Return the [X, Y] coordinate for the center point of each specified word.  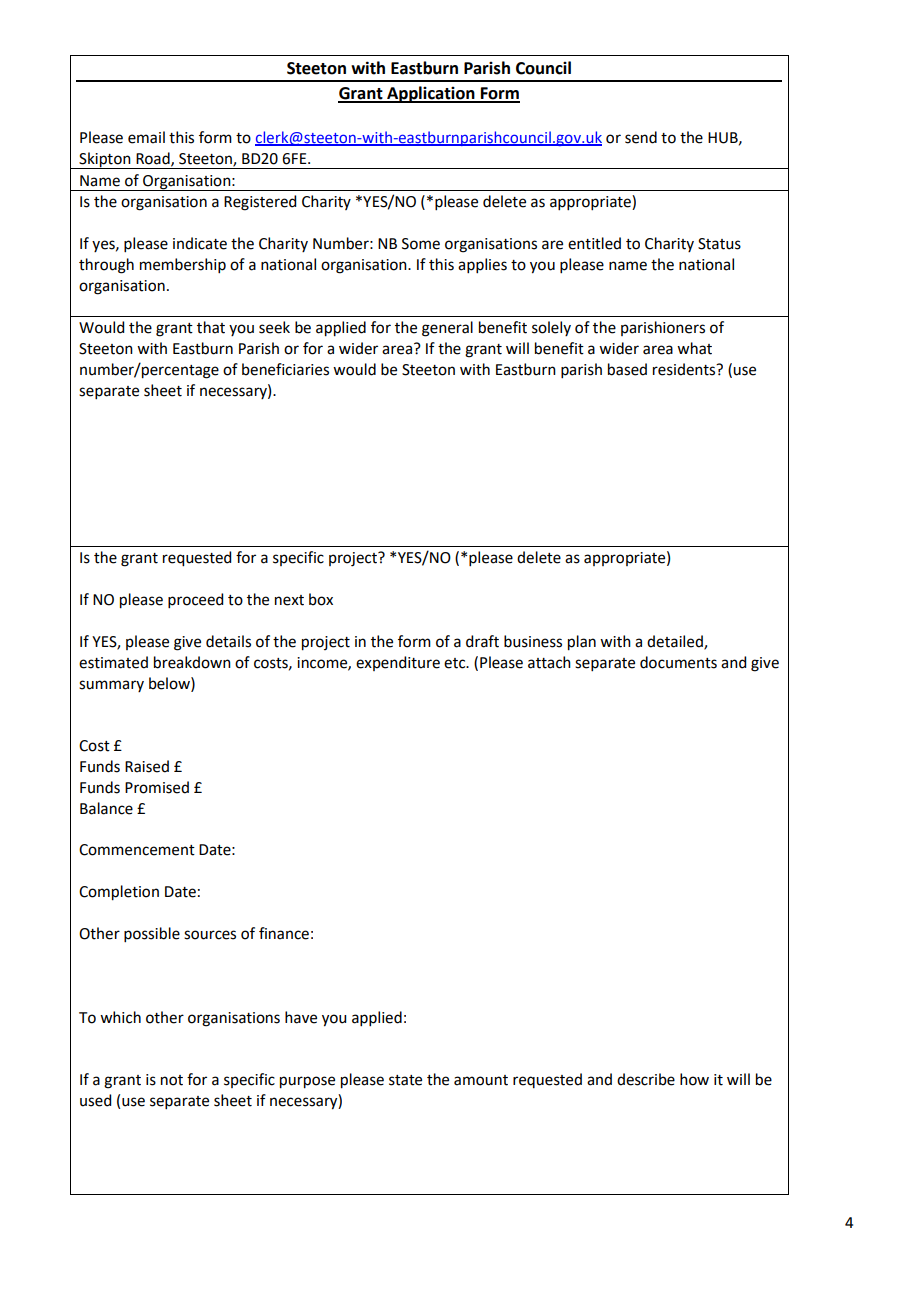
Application [431, 94]
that [211, 327]
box [321, 599]
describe [646, 1079]
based [627, 369]
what [694, 348]
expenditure [398, 663]
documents [678, 662]
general [447, 329]
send [641, 137]
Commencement [137, 850]
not [172, 1080]
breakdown [192, 662]
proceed [195, 600]
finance [284, 933]
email [146, 137]
